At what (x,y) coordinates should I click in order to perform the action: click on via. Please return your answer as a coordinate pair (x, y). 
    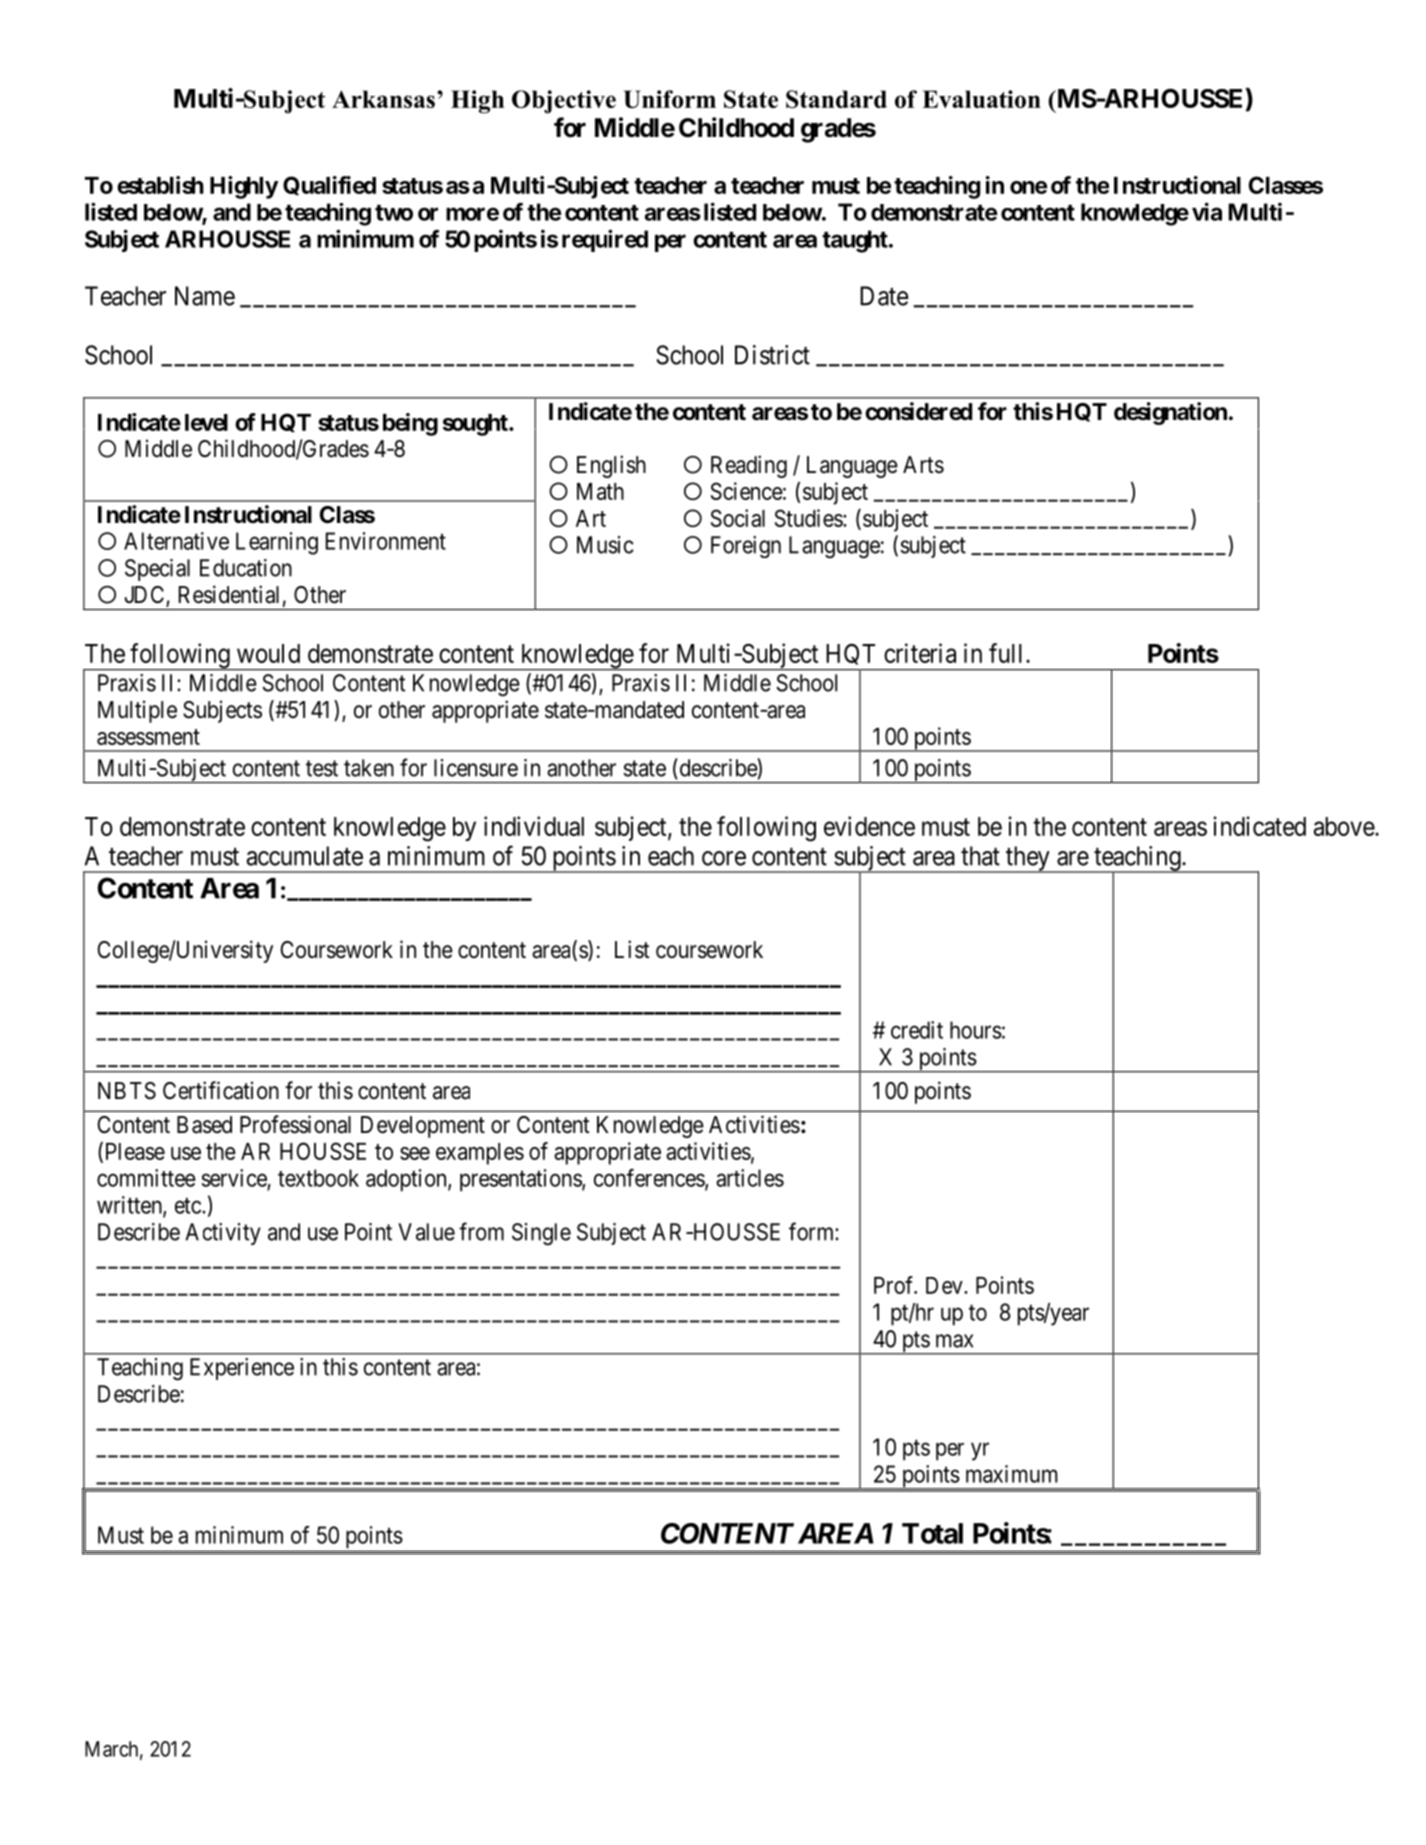
    Looking at the image, I should click on (1207, 211).
